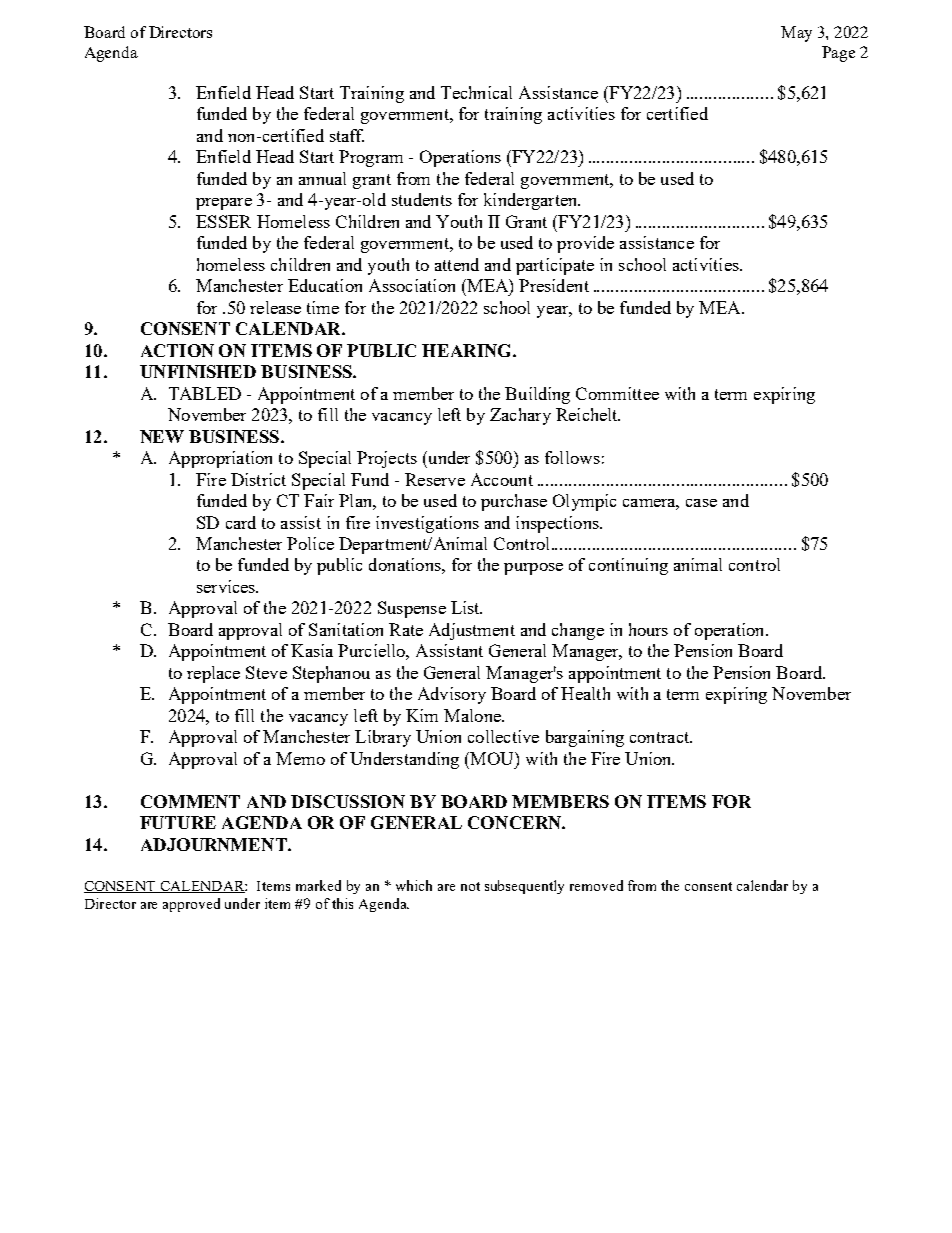 This screenshot has height=1233, width=952. I want to click on HEARING, so click(468, 350).
